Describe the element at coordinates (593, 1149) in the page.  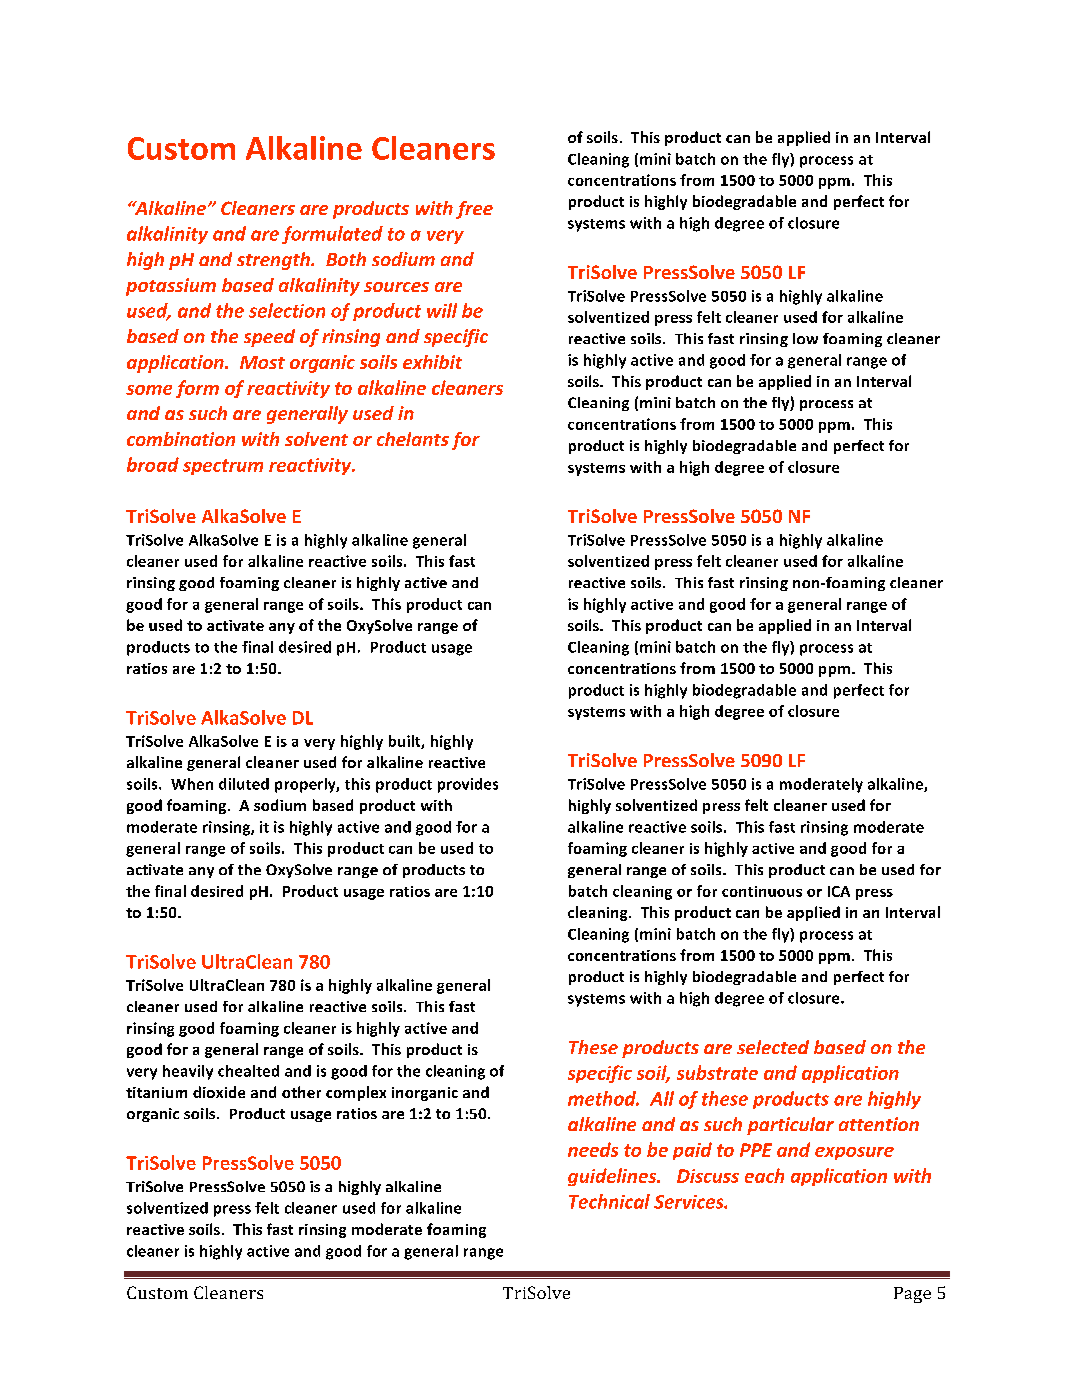
I see `needs` at that location.
